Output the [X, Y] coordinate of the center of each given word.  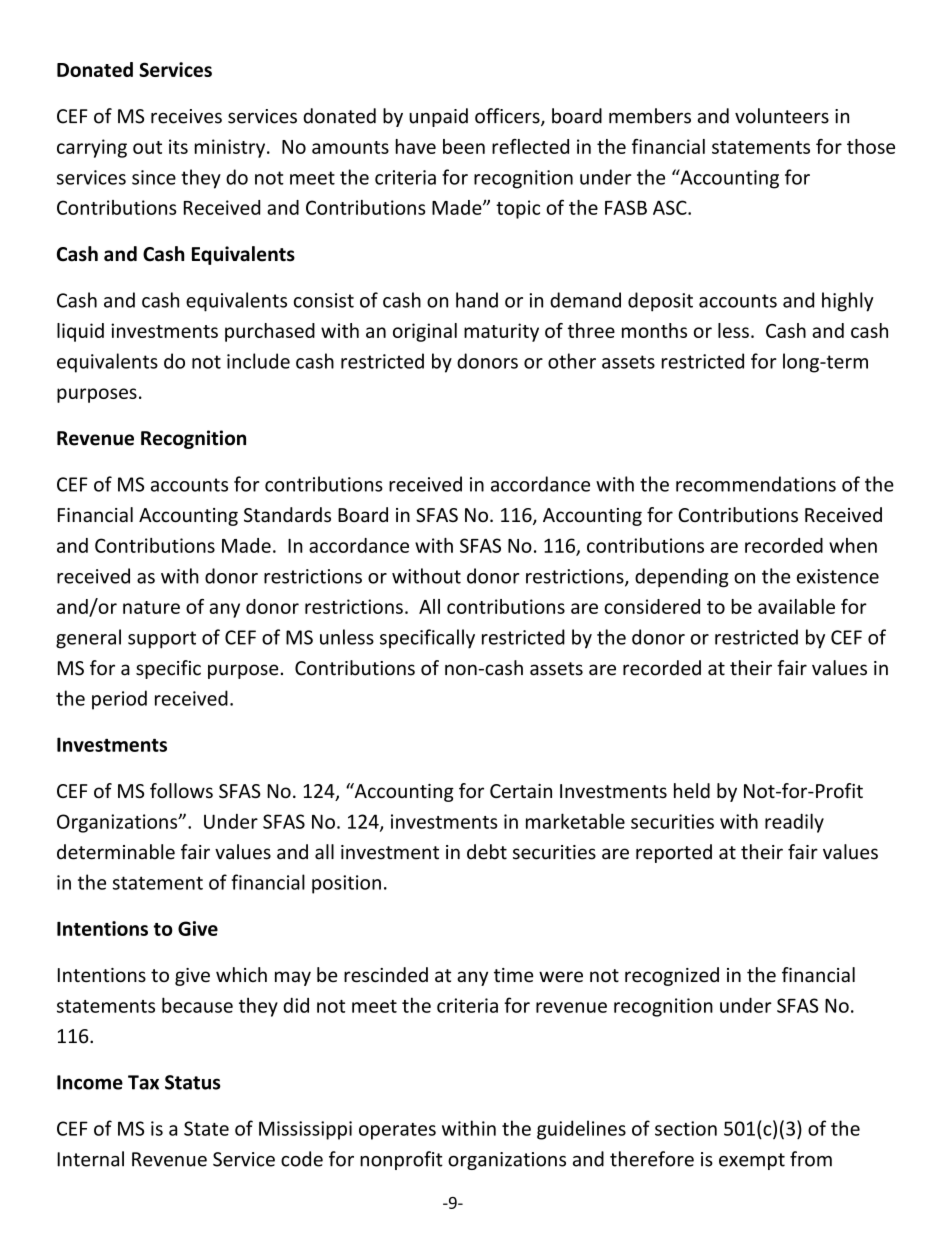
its [178, 146]
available [796, 606]
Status [193, 1082]
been [464, 146]
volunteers [782, 116]
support [162, 640]
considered [652, 606]
